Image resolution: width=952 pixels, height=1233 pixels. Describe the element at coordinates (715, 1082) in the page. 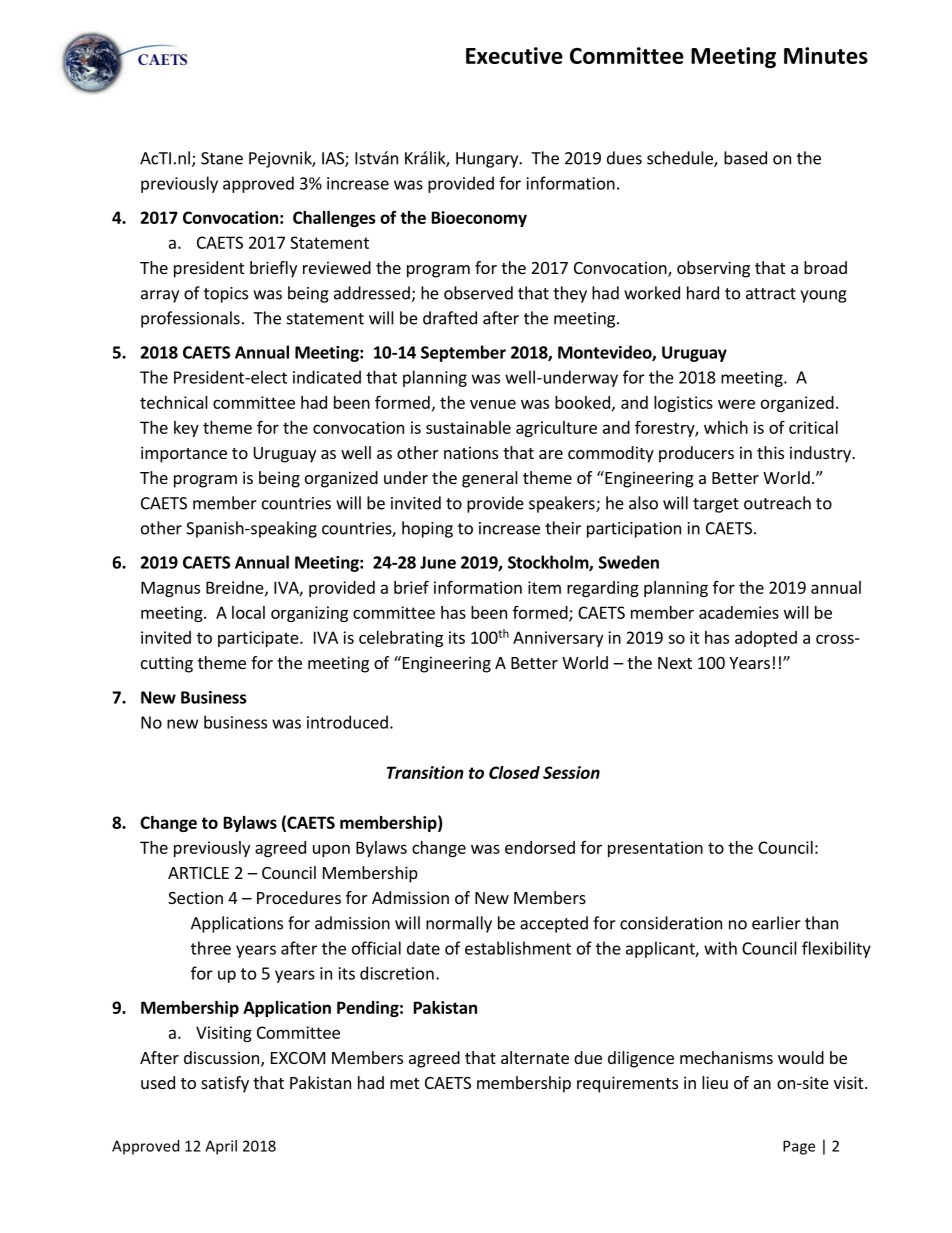

I see `lieu` at that location.
